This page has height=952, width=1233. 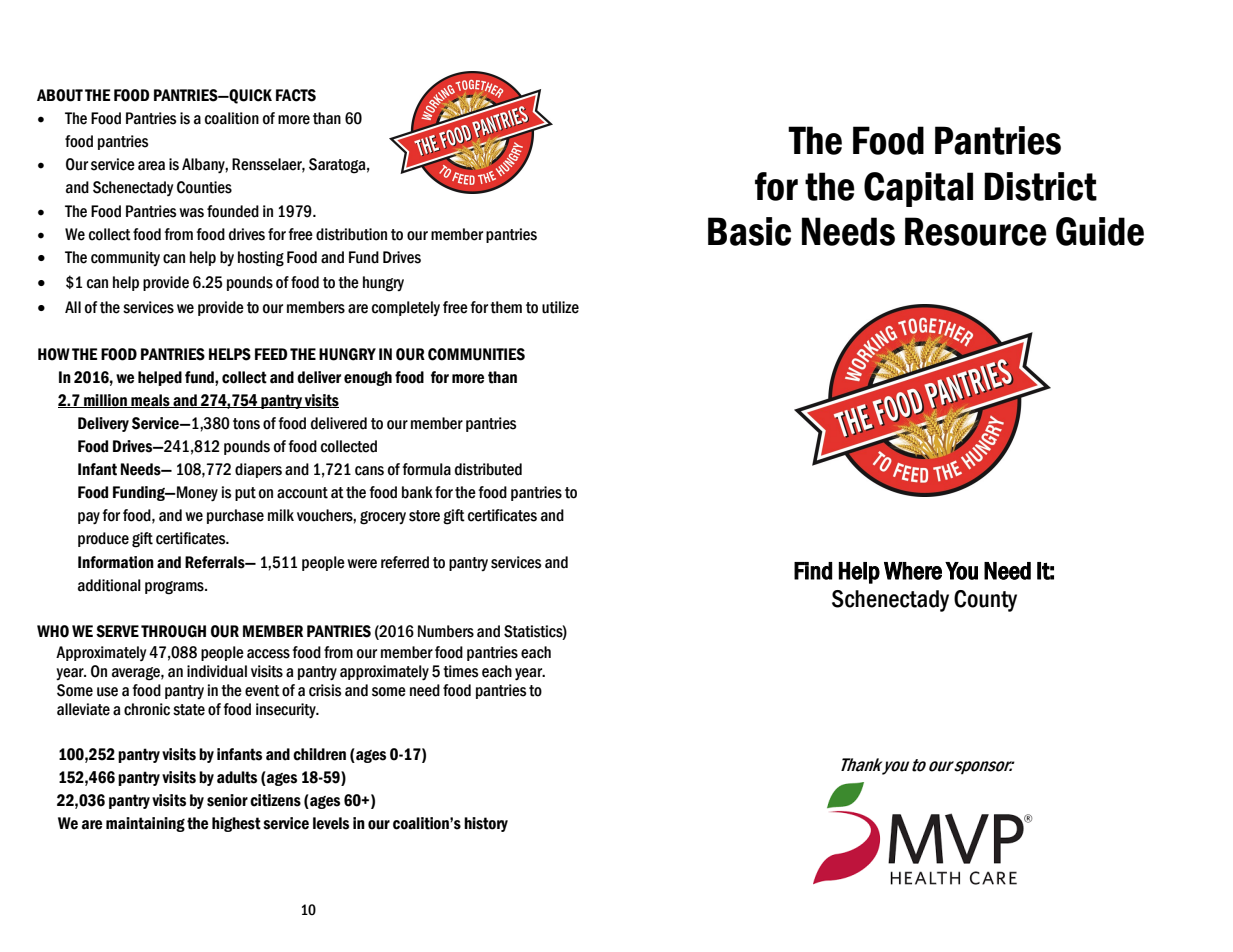 I want to click on referred, so click(x=405, y=562).
